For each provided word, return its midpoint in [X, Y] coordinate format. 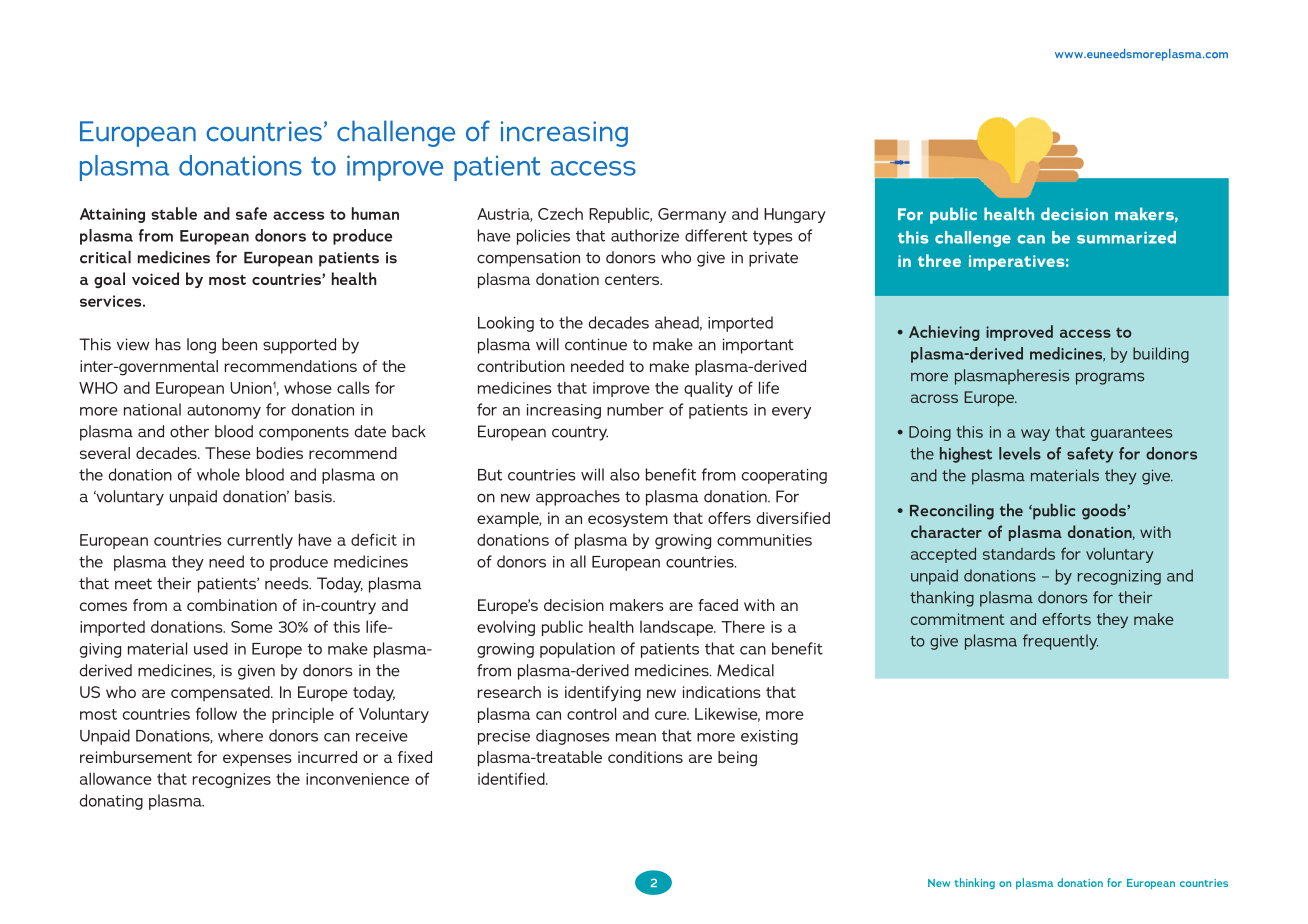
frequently [1060, 642]
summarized [1126, 237]
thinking [975, 883]
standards [1019, 554]
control [591, 713]
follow [216, 713]
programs [1110, 379]
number [635, 409]
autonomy [224, 411]
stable [174, 213]
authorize [645, 235]
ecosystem [628, 520]
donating [111, 802]
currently [260, 541]
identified [512, 778]
